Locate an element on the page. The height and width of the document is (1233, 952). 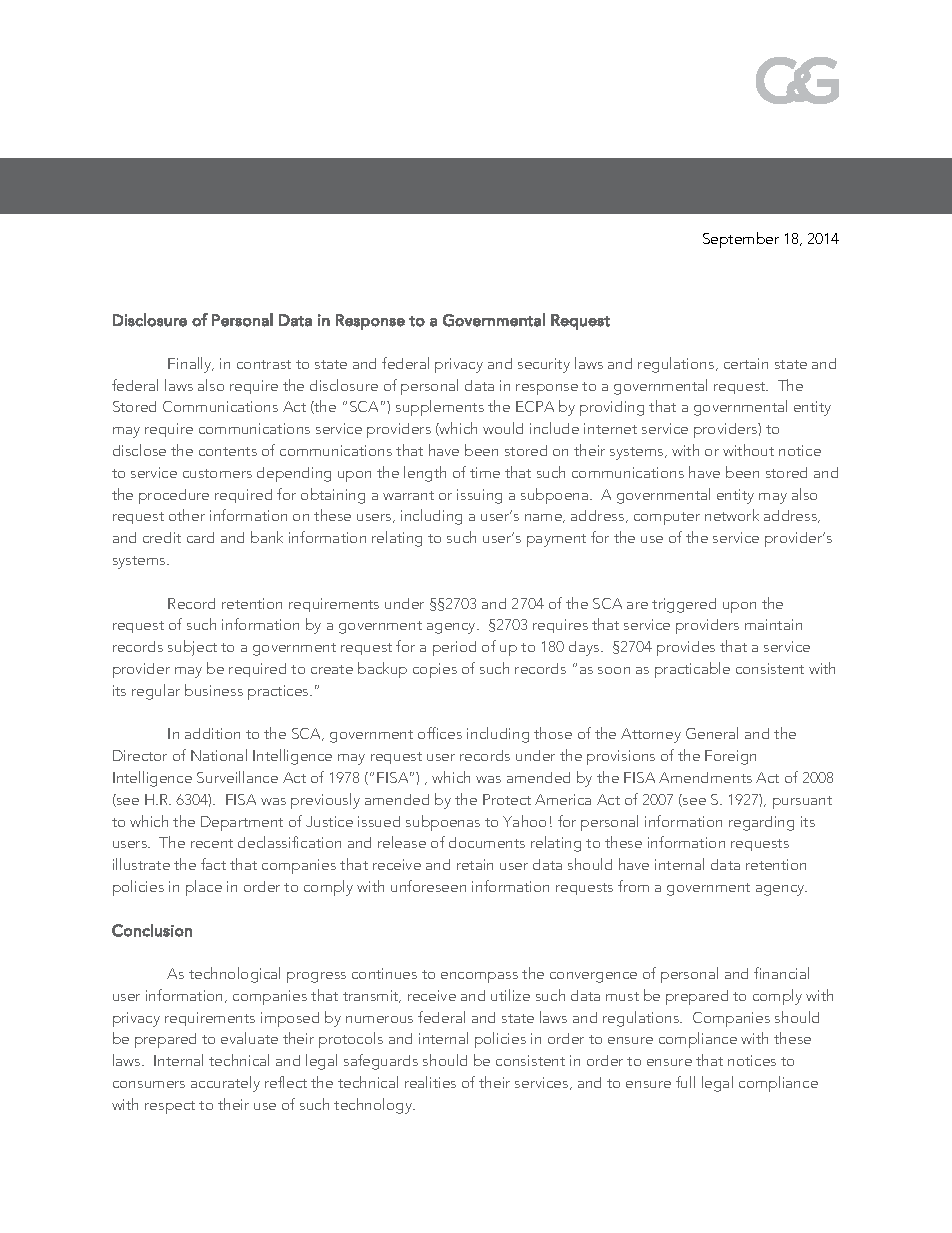
business is located at coordinates (214, 690).
